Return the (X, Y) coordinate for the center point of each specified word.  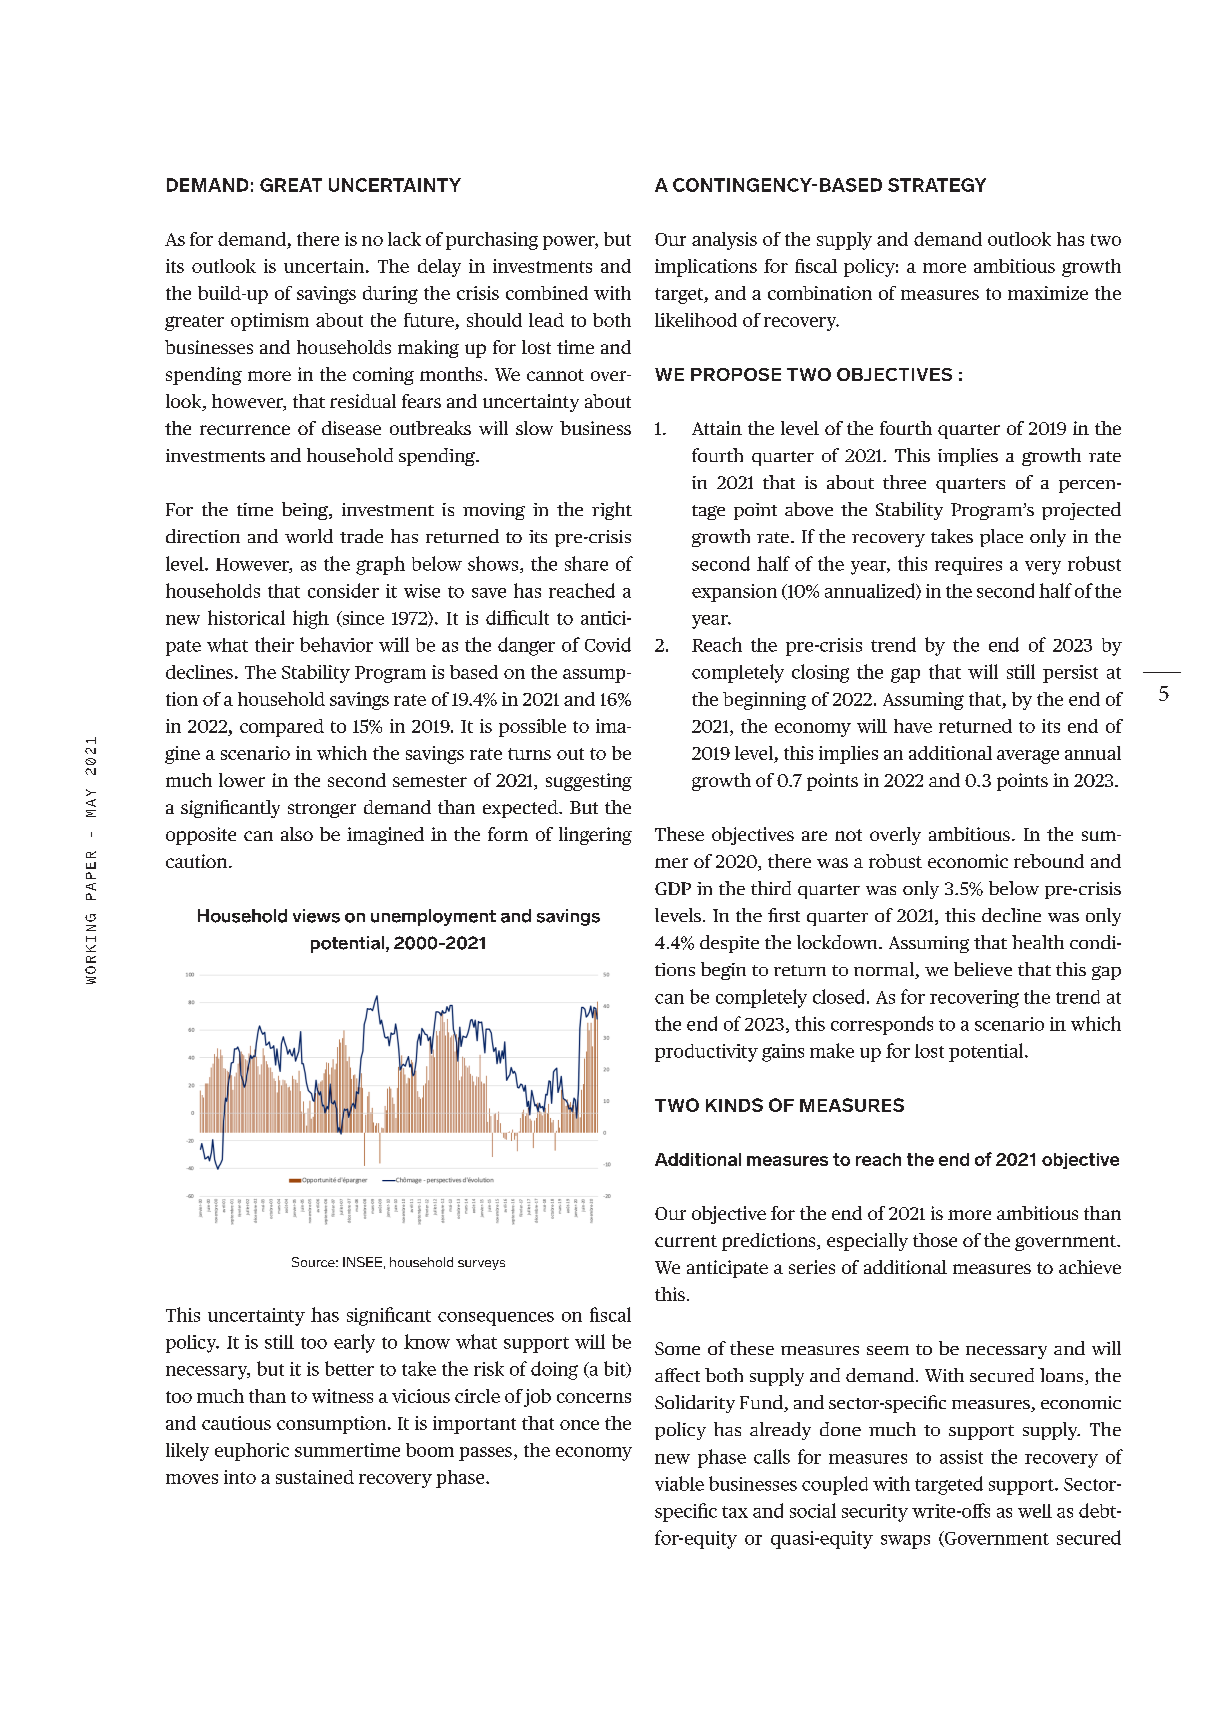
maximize (1048, 293)
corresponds (882, 1025)
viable (679, 1483)
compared (282, 728)
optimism (270, 322)
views (316, 916)
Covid (608, 644)
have (913, 726)
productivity (706, 1053)
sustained (315, 1477)
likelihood (696, 320)
